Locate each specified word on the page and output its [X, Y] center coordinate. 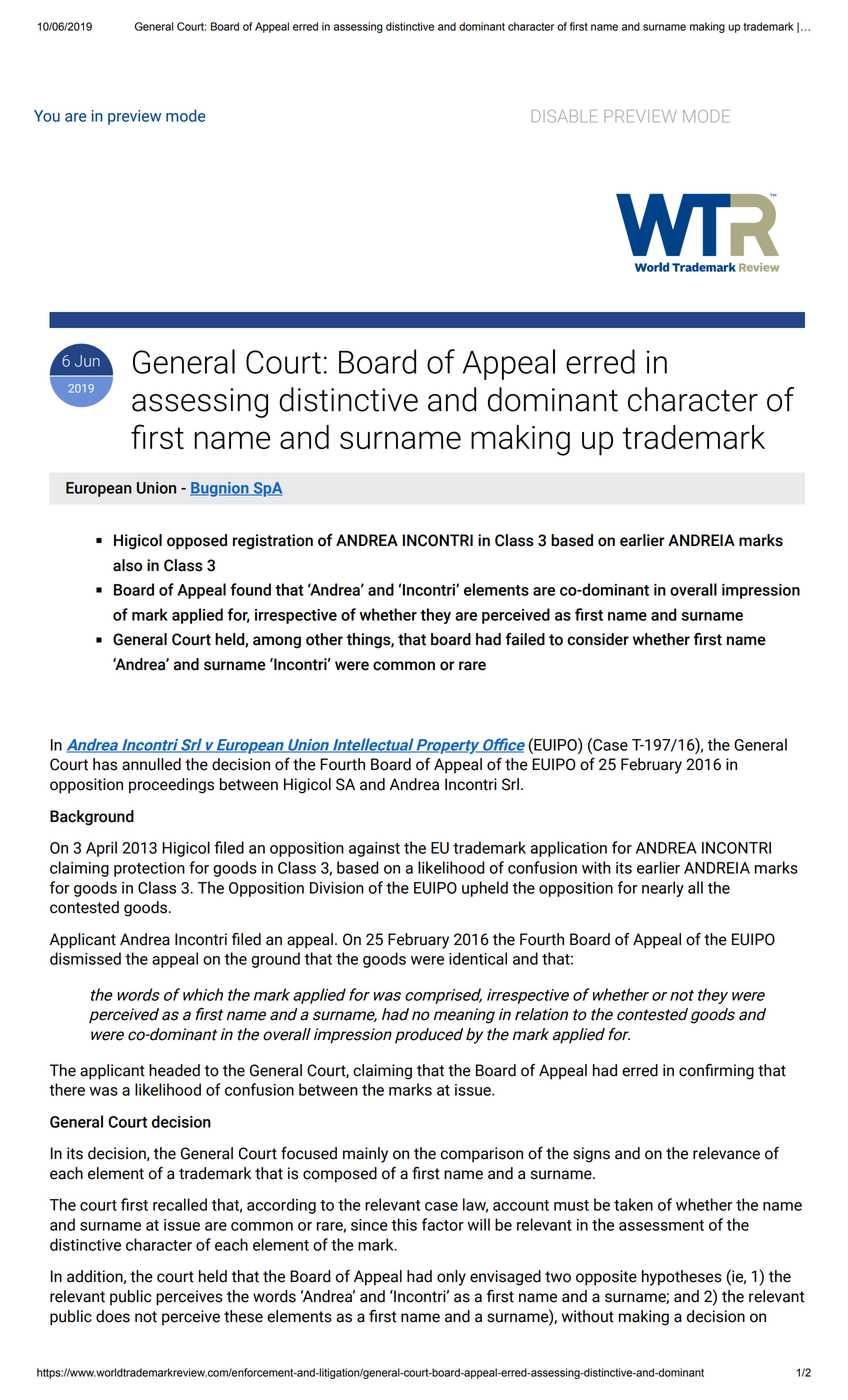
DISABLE [564, 116]
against [374, 849]
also [127, 565]
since [369, 1225]
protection [149, 869]
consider [598, 639]
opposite [606, 1278]
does [113, 1316]
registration [273, 542]
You [47, 116]
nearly [663, 889]
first [579, 26]
